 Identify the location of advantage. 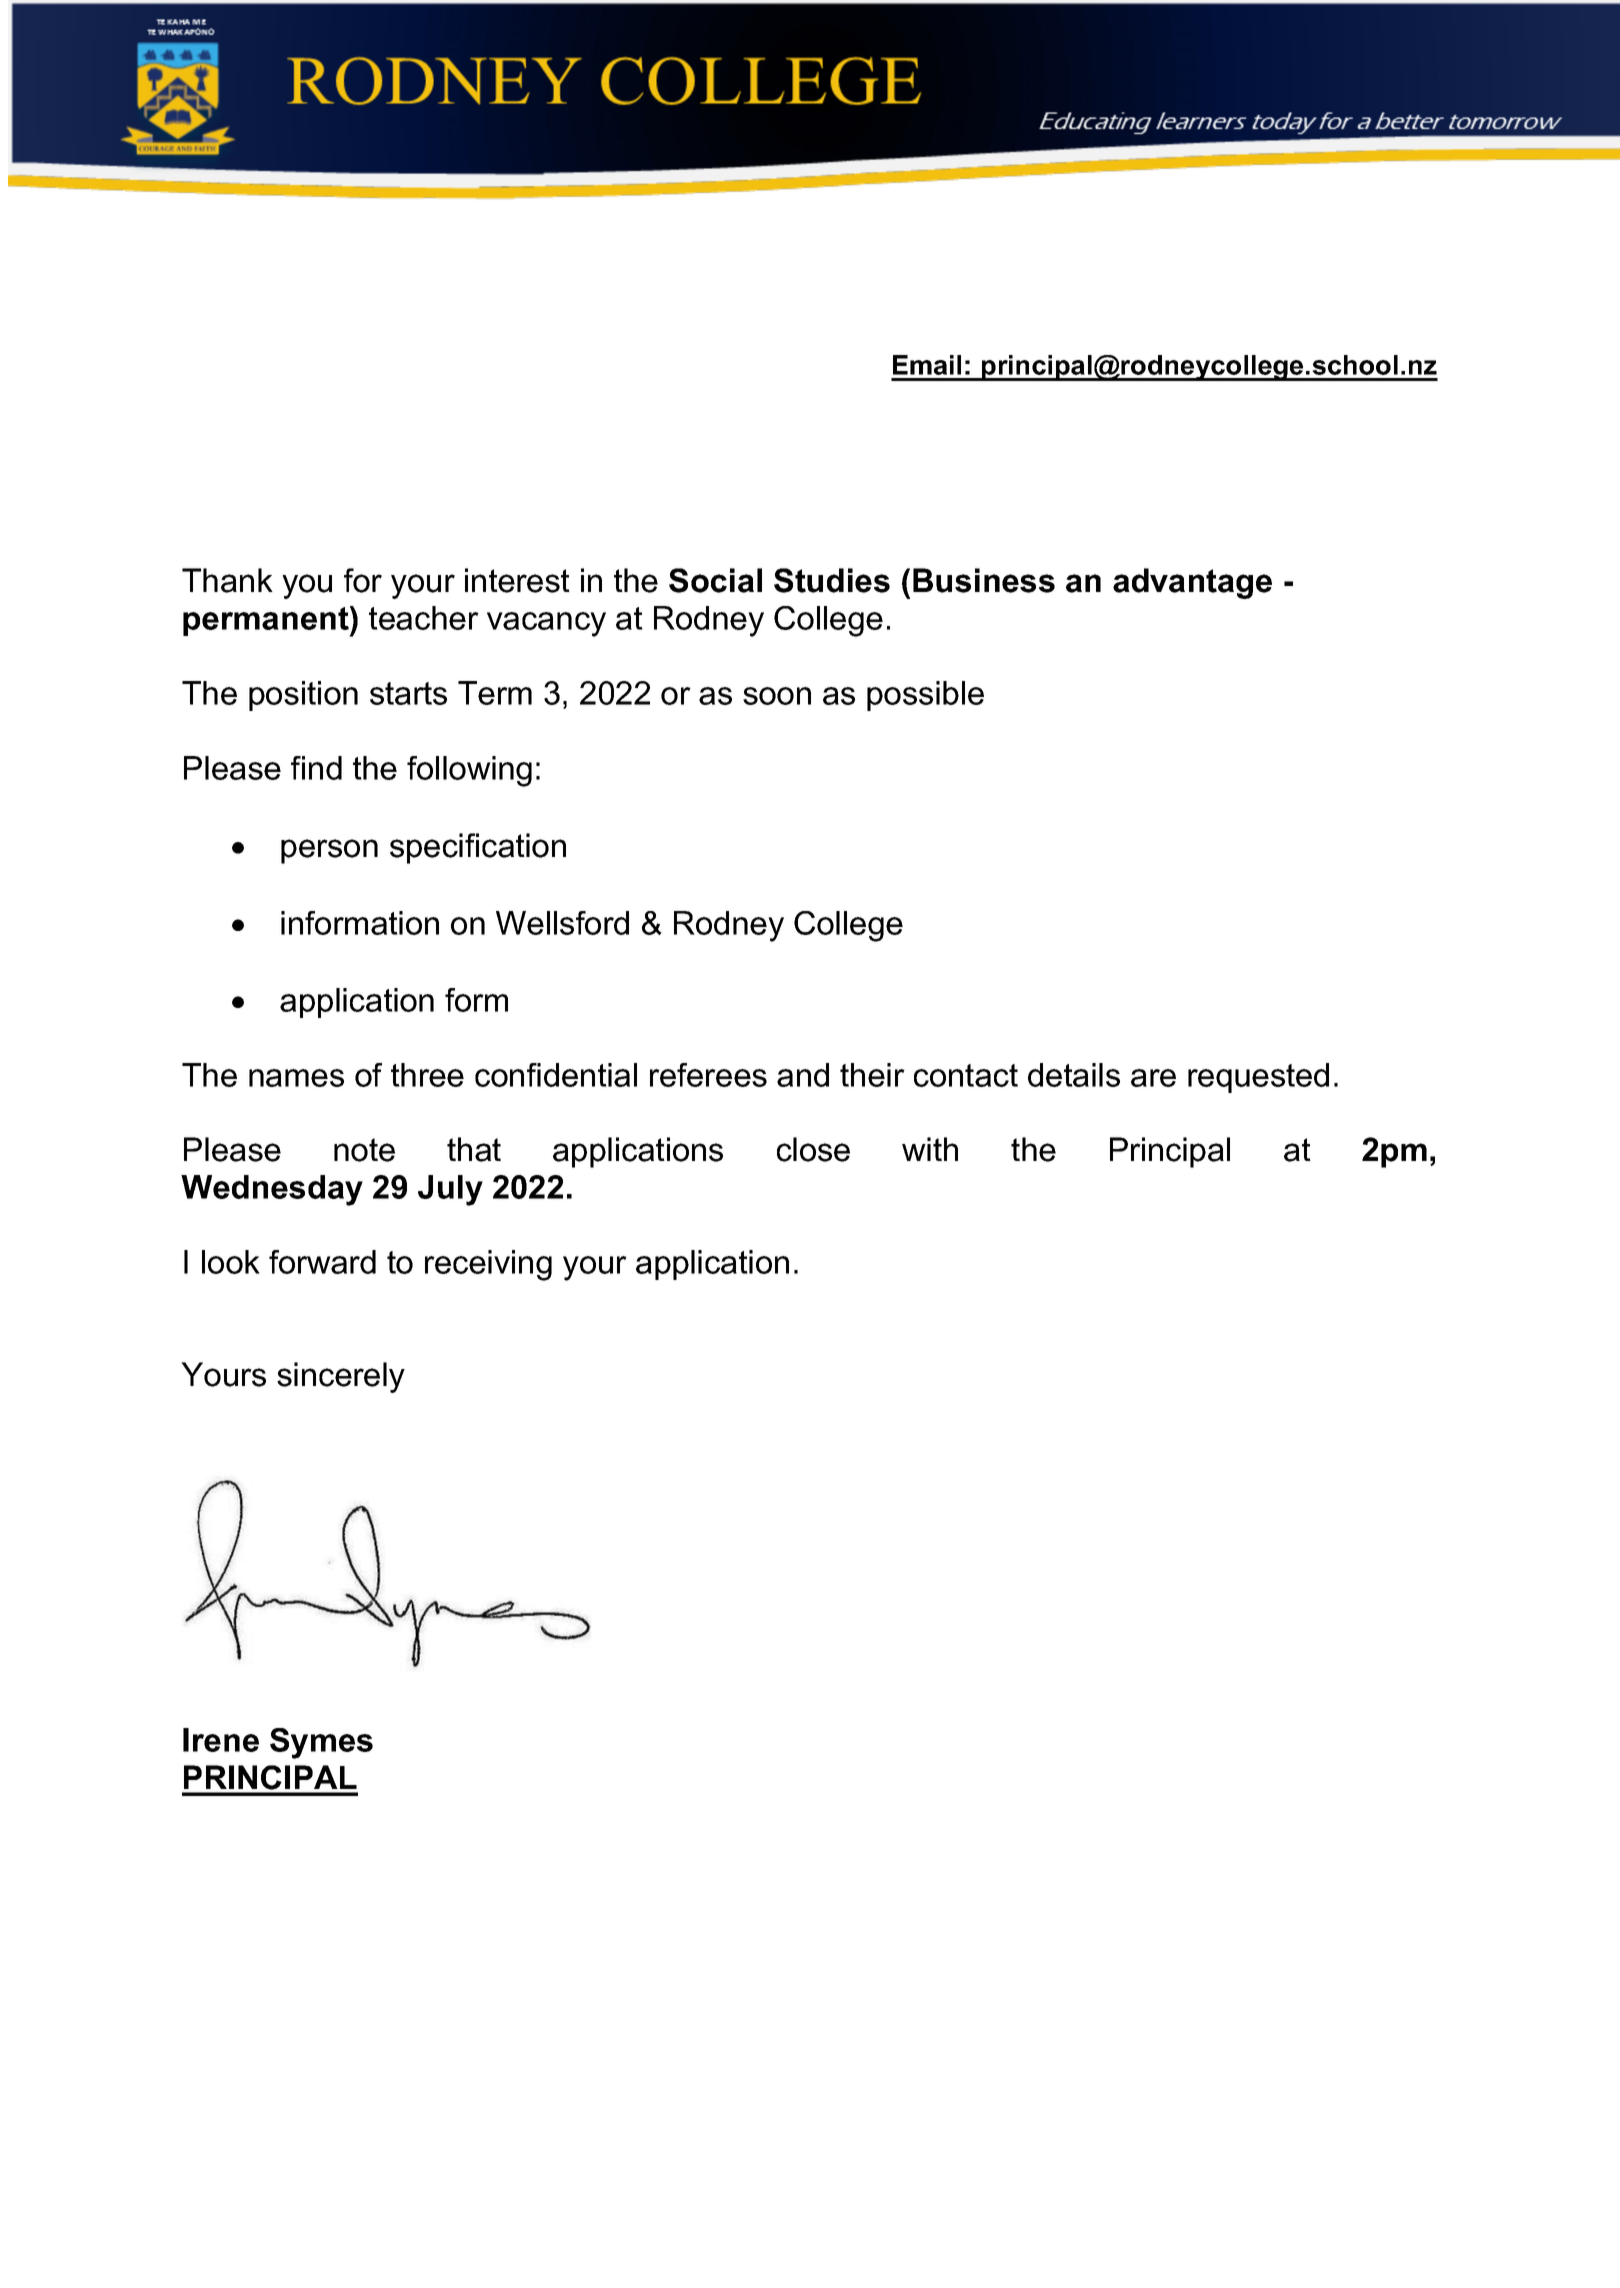
(1192, 583).
